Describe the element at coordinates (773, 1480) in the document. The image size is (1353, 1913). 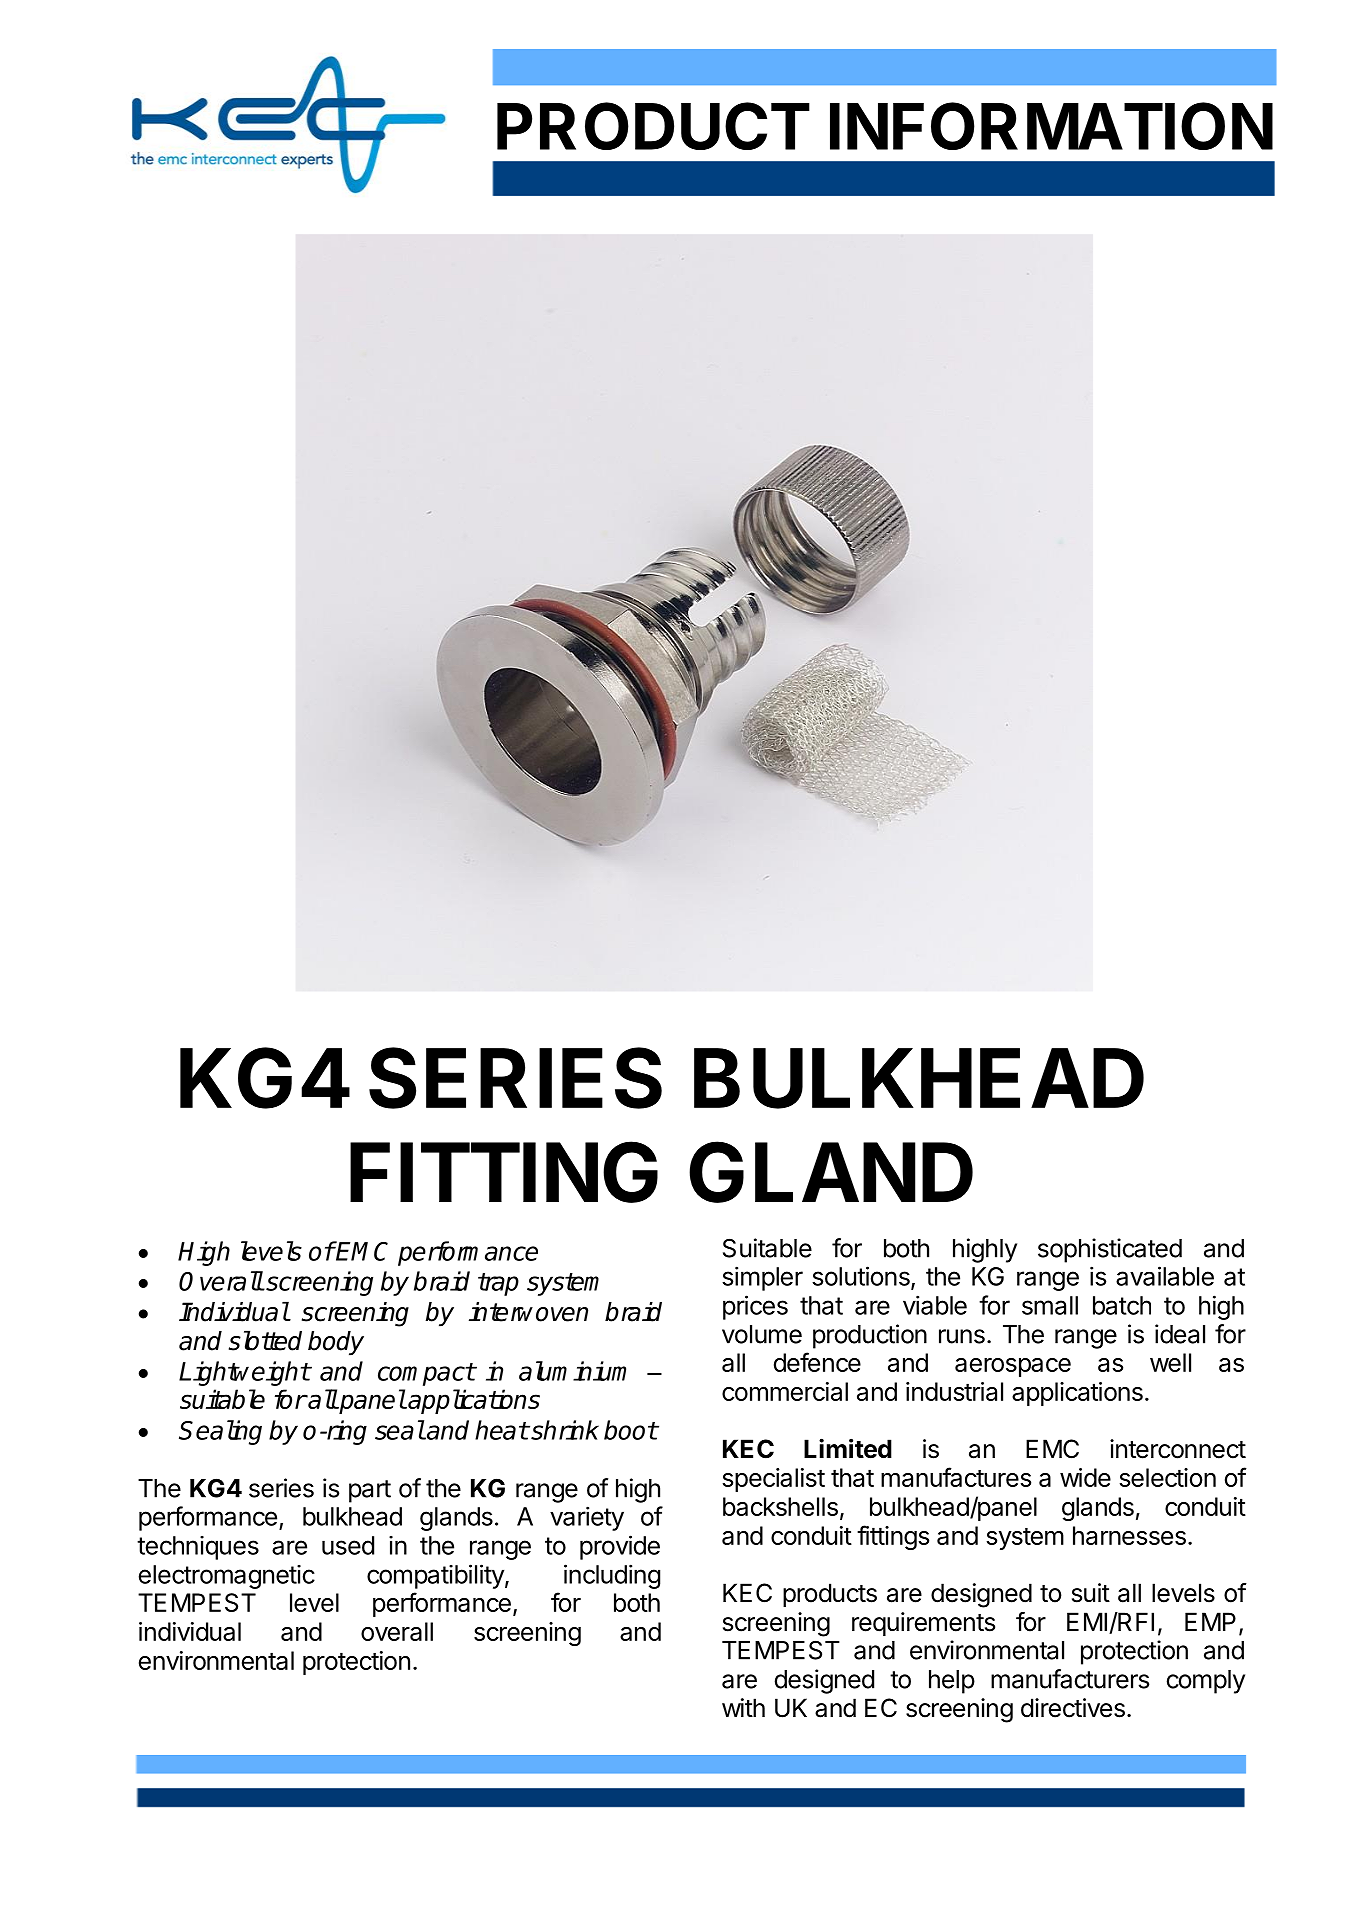
I see `specialist` at that location.
